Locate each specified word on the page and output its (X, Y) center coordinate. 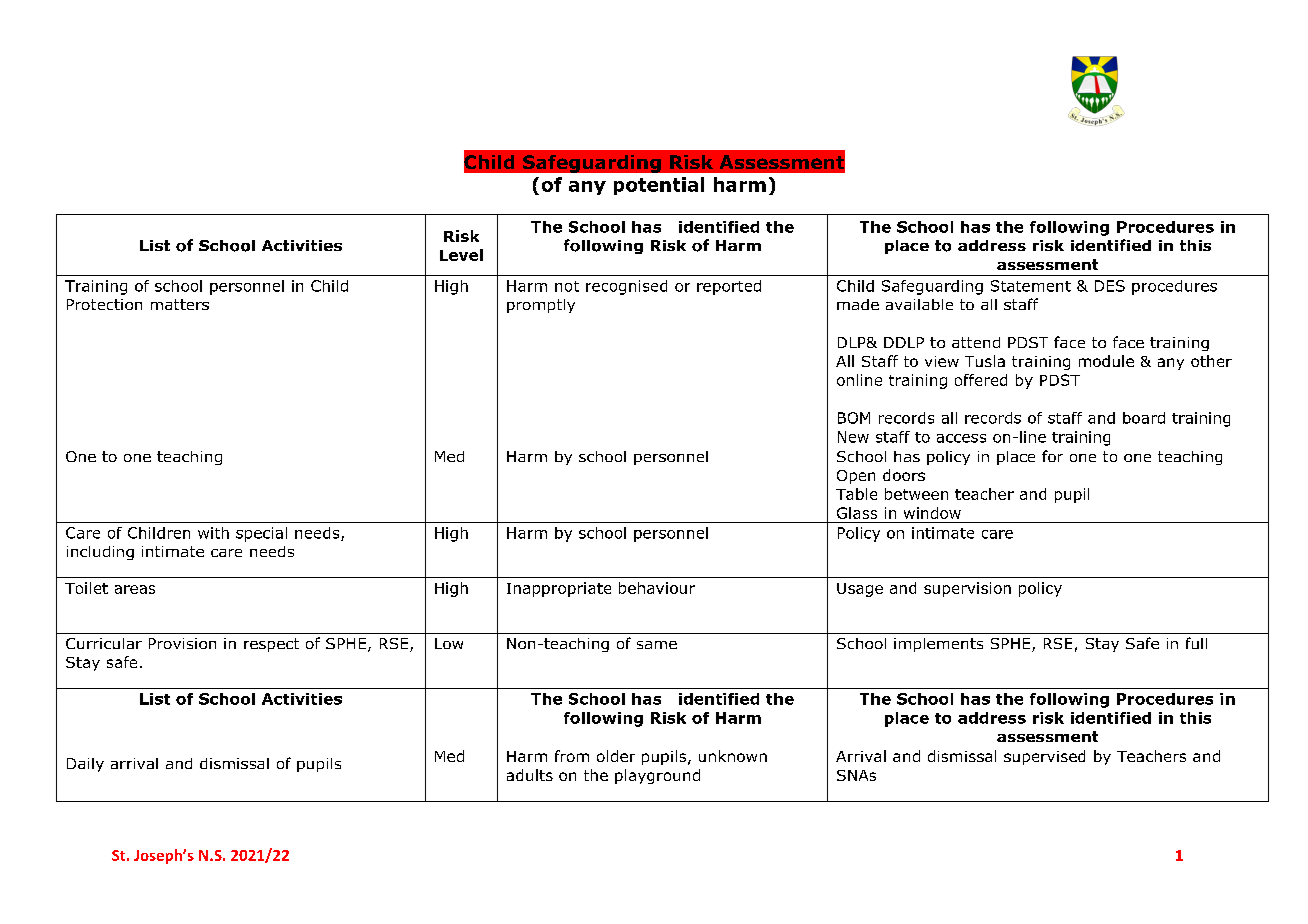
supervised (1044, 757)
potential (659, 186)
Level (461, 255)
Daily (85, 765)
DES (1110, 286)
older (616, 756)
